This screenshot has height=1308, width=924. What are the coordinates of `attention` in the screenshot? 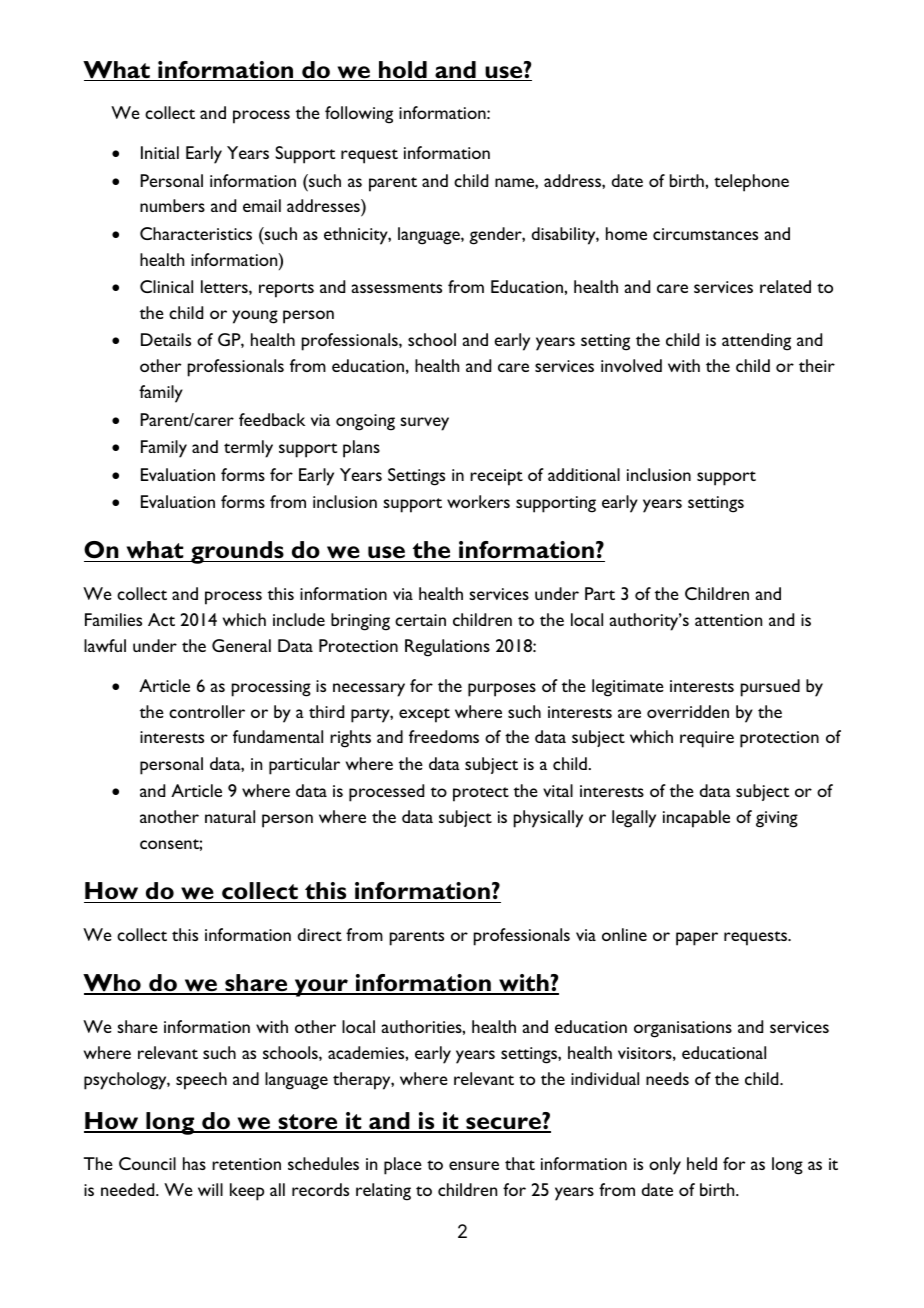 It's located at (728, 620).
